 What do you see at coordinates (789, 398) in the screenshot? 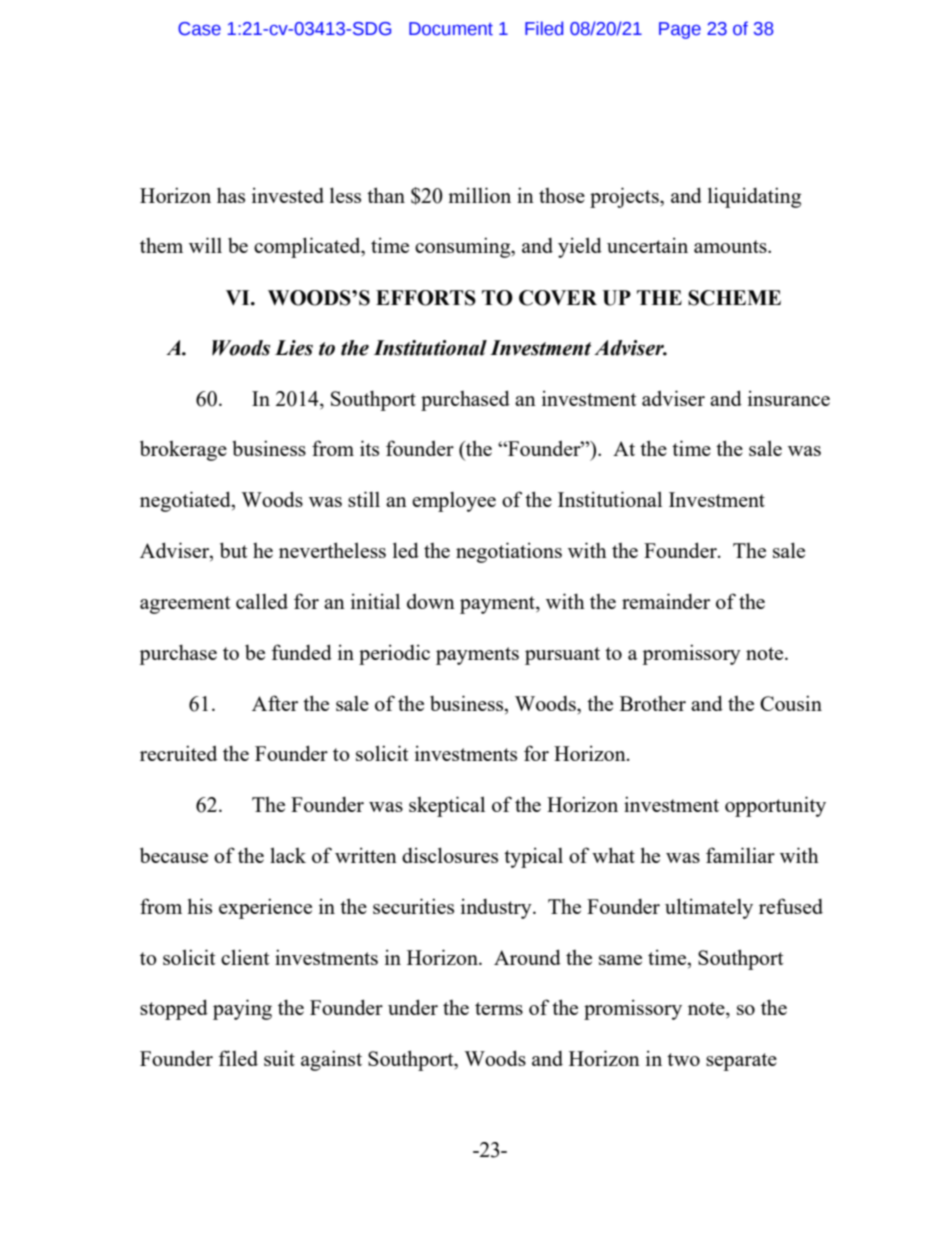
I see `insurance` at bounding box center [789, 398].
